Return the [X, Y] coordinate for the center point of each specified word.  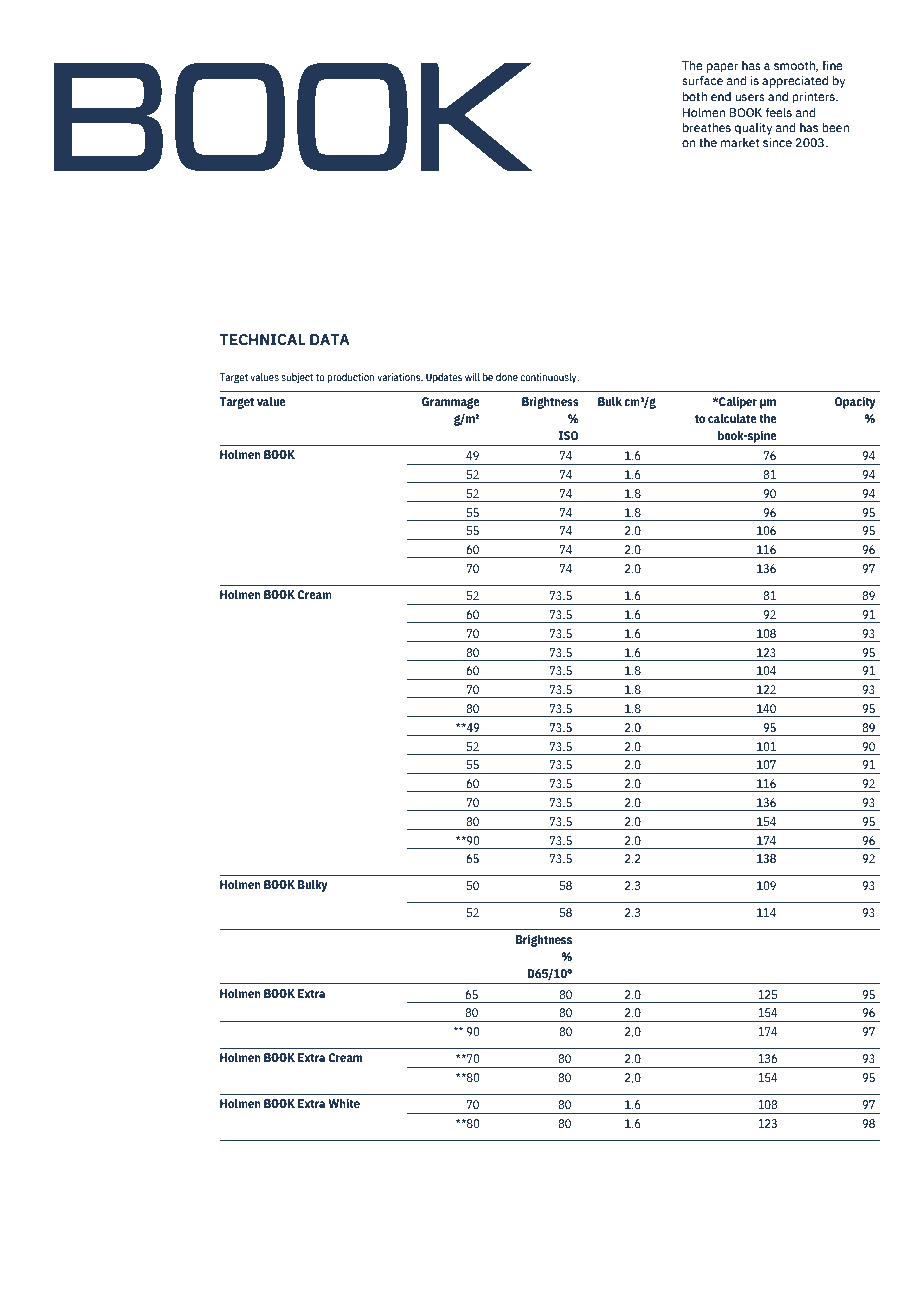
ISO [569, 435]
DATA [330, 339]
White [344, 1103]
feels [778, 112]
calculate [732, 418]
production [351, 378]
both [695, 96]
